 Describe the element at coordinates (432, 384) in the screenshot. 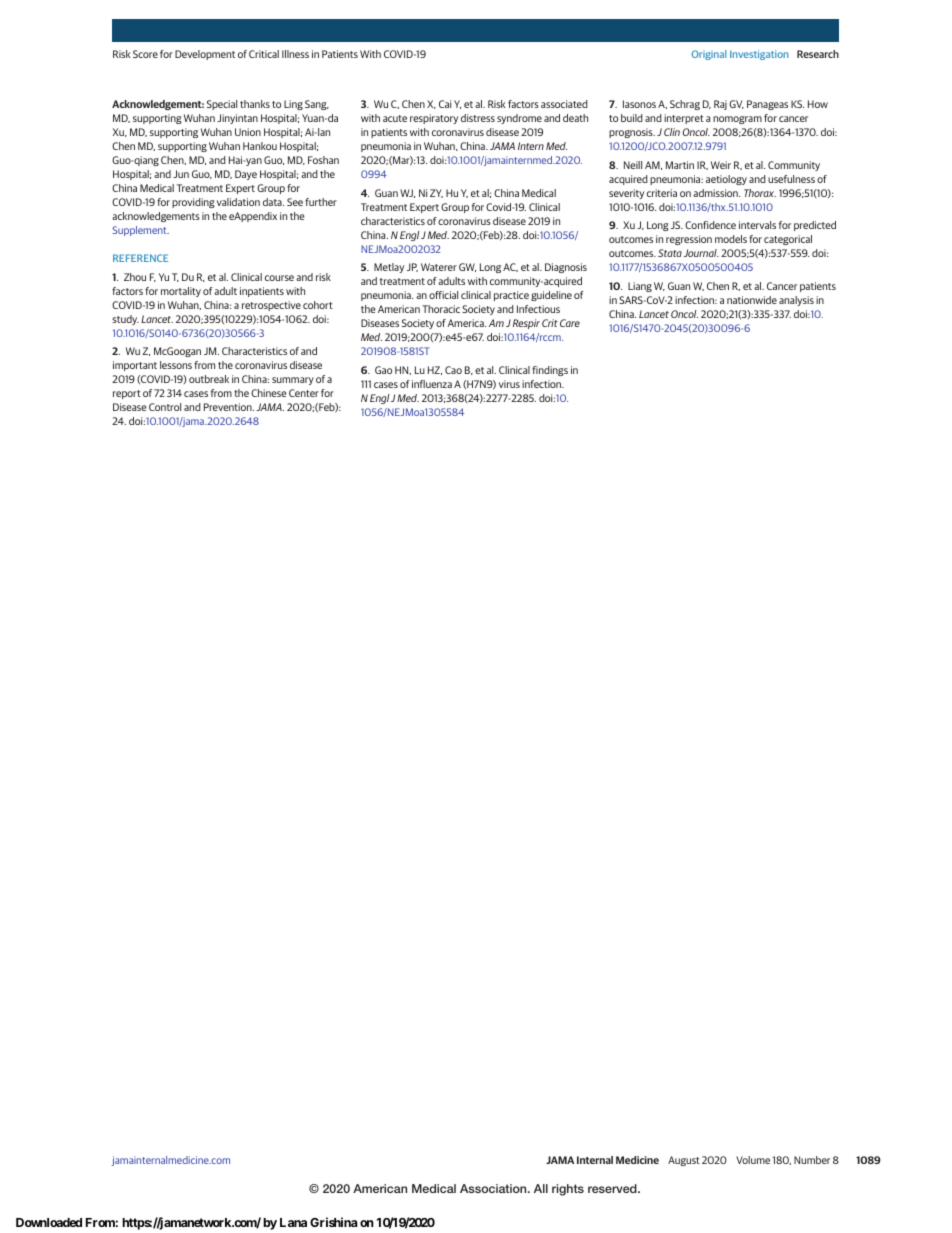

I see `influenza` at that location.
